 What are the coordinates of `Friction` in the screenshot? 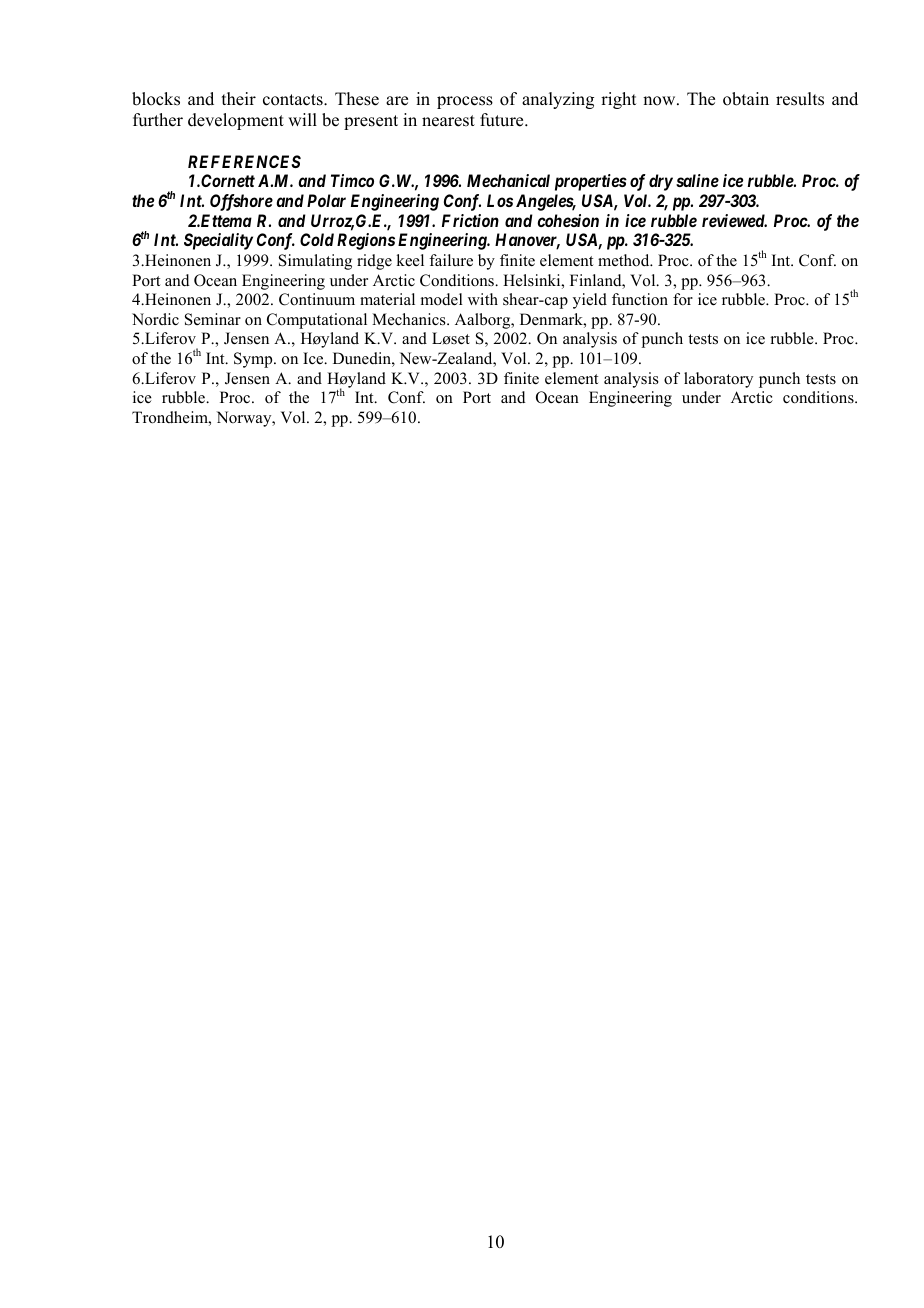 It's located at (470, 220).
